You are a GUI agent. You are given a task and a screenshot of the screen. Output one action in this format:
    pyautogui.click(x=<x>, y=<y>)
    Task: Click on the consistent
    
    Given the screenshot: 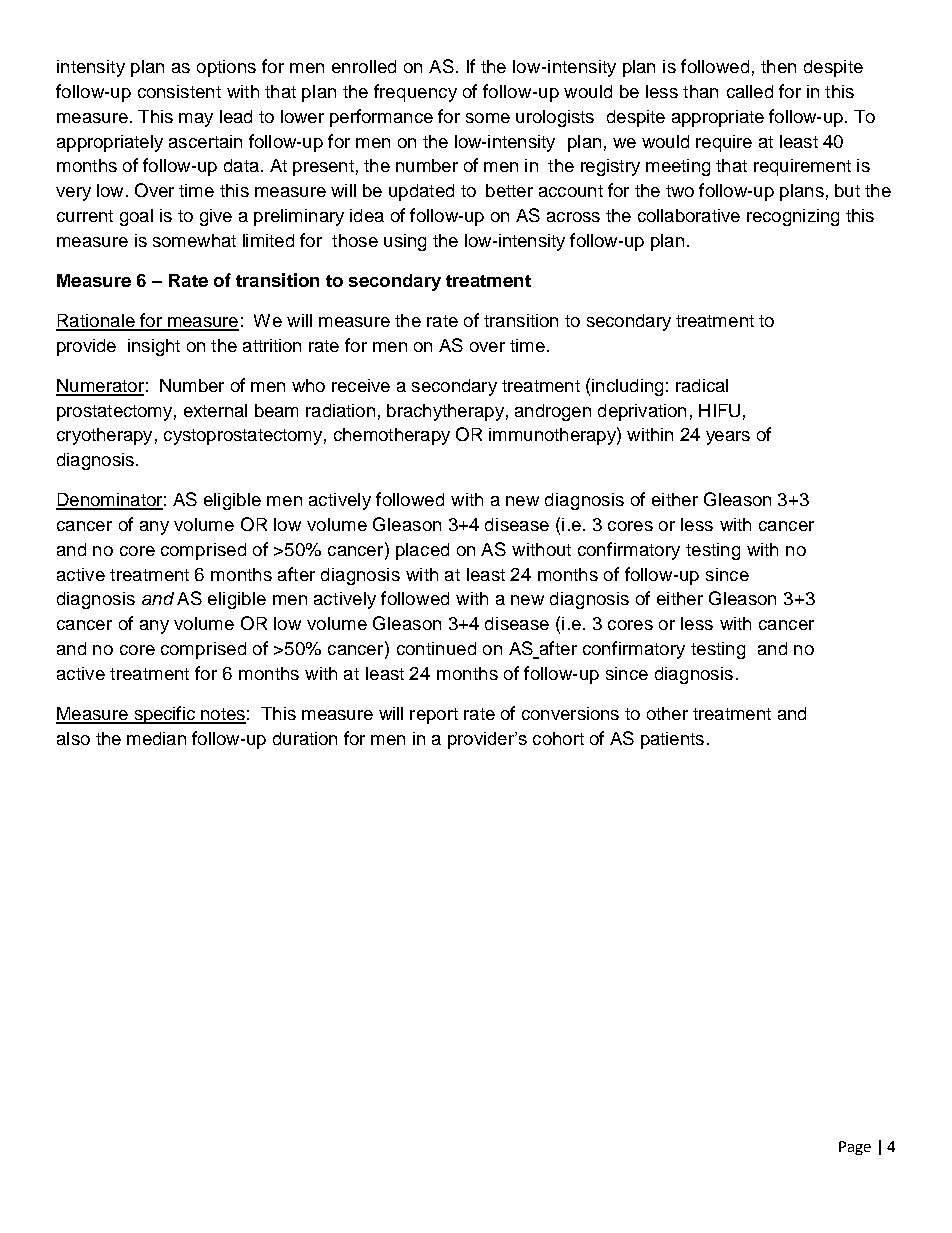 What is the action you would take?
    pyautogui.click(x=179, y=91)
